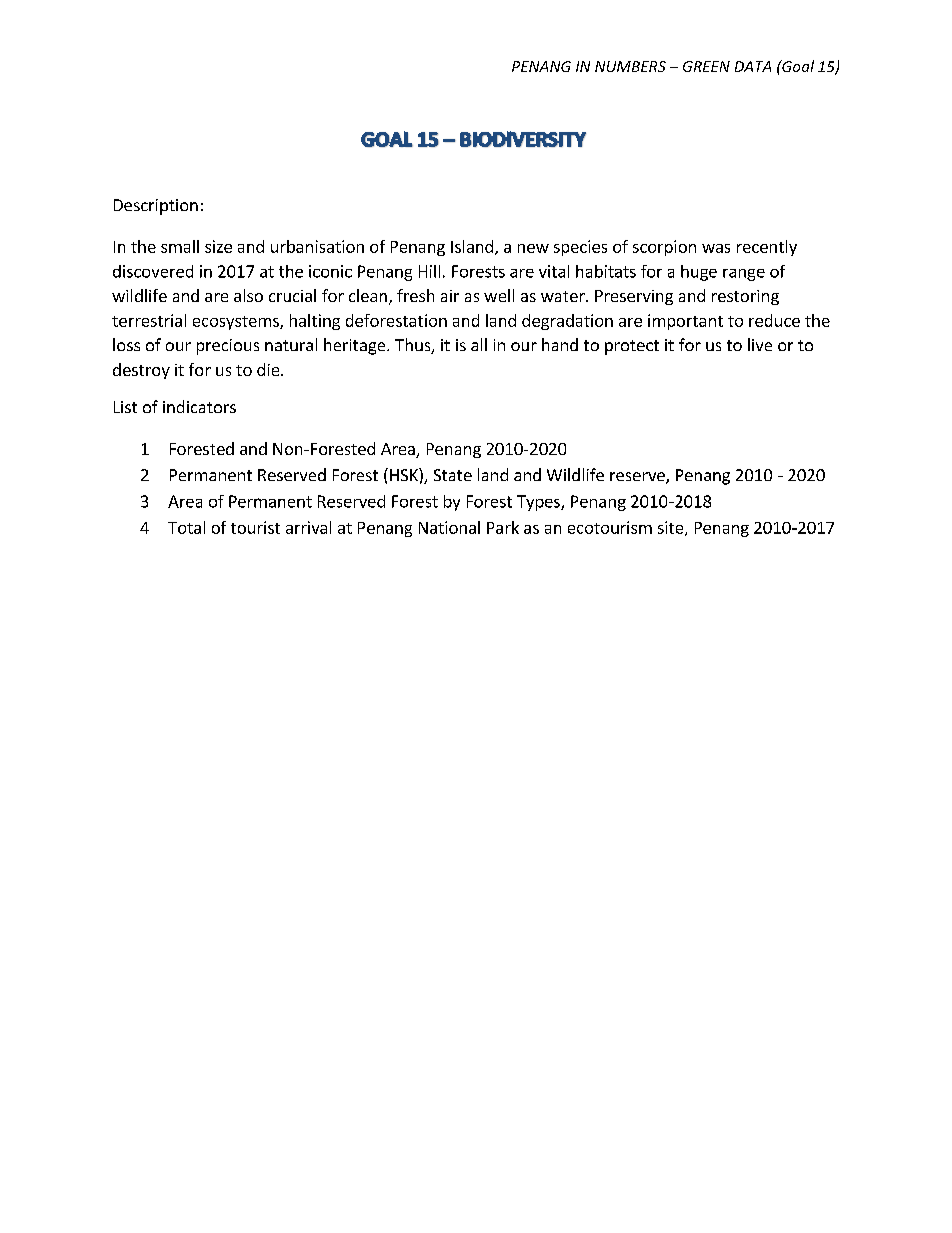  I want to click on NUMBERS, so click(630, 66).
